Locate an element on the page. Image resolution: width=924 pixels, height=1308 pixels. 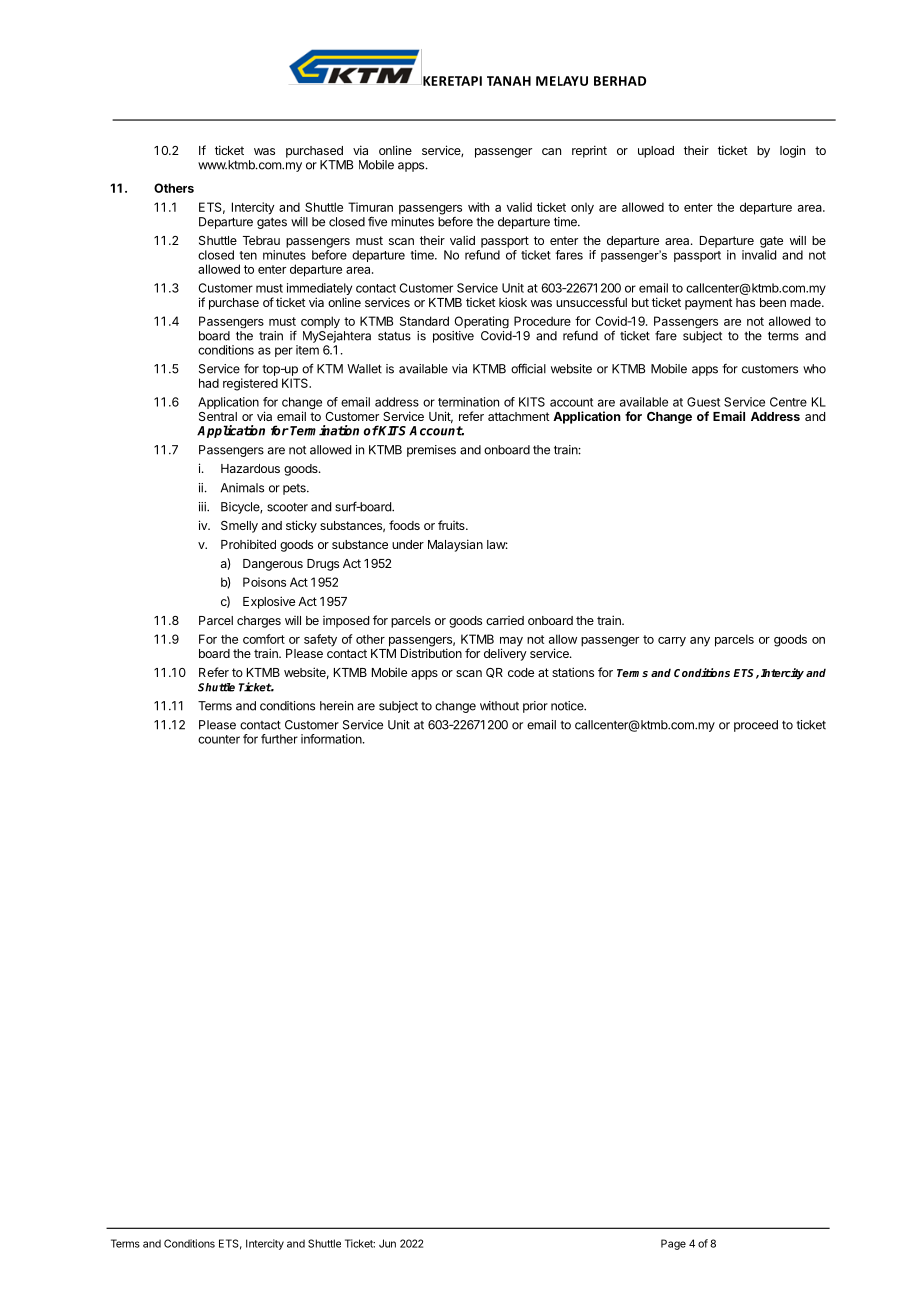
Page is located at coordinates (673, 1244).
